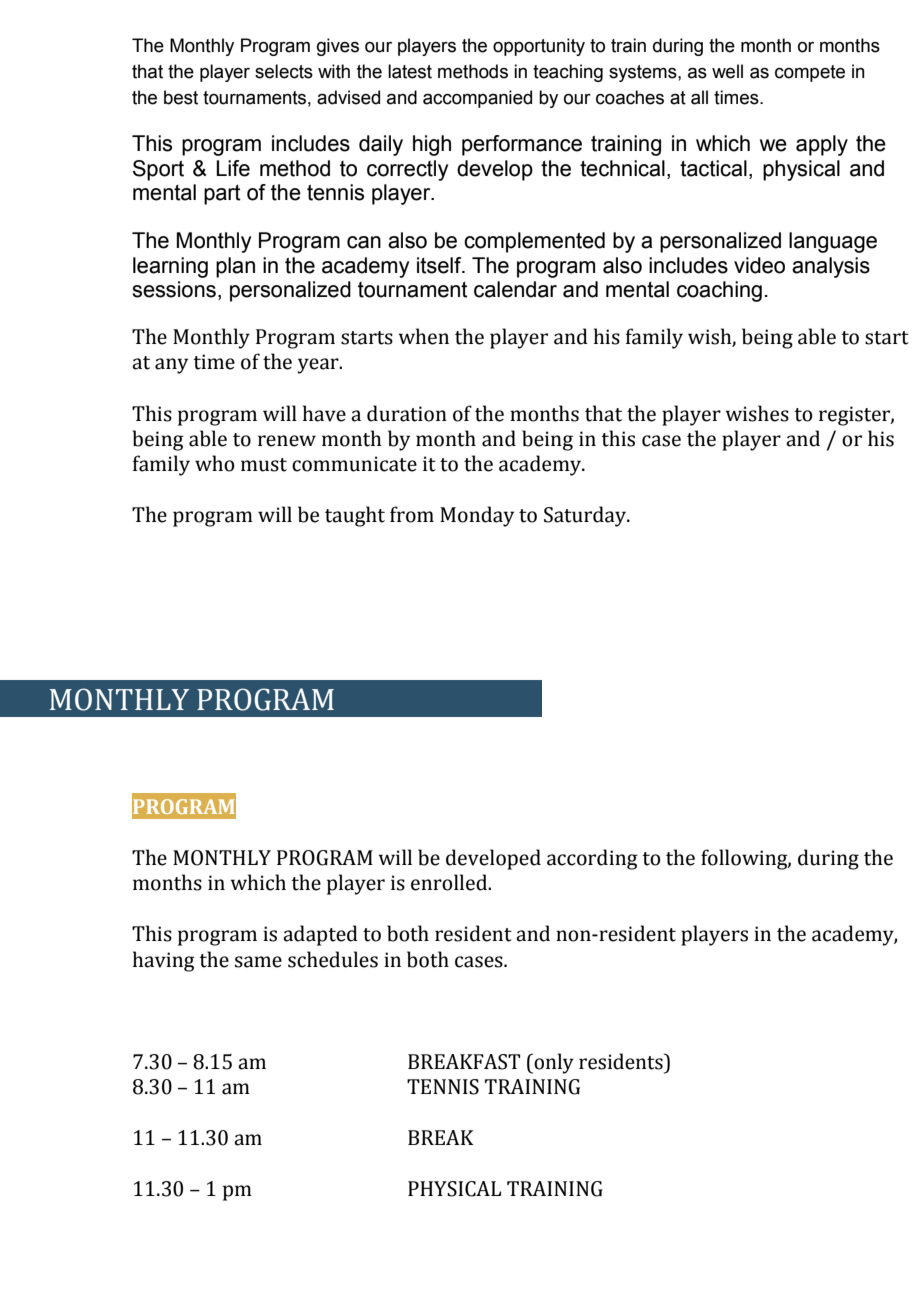  What do you see at coordinates (258, 962) in the screenshot?
I see `same` at bounding box center [258, 962].
